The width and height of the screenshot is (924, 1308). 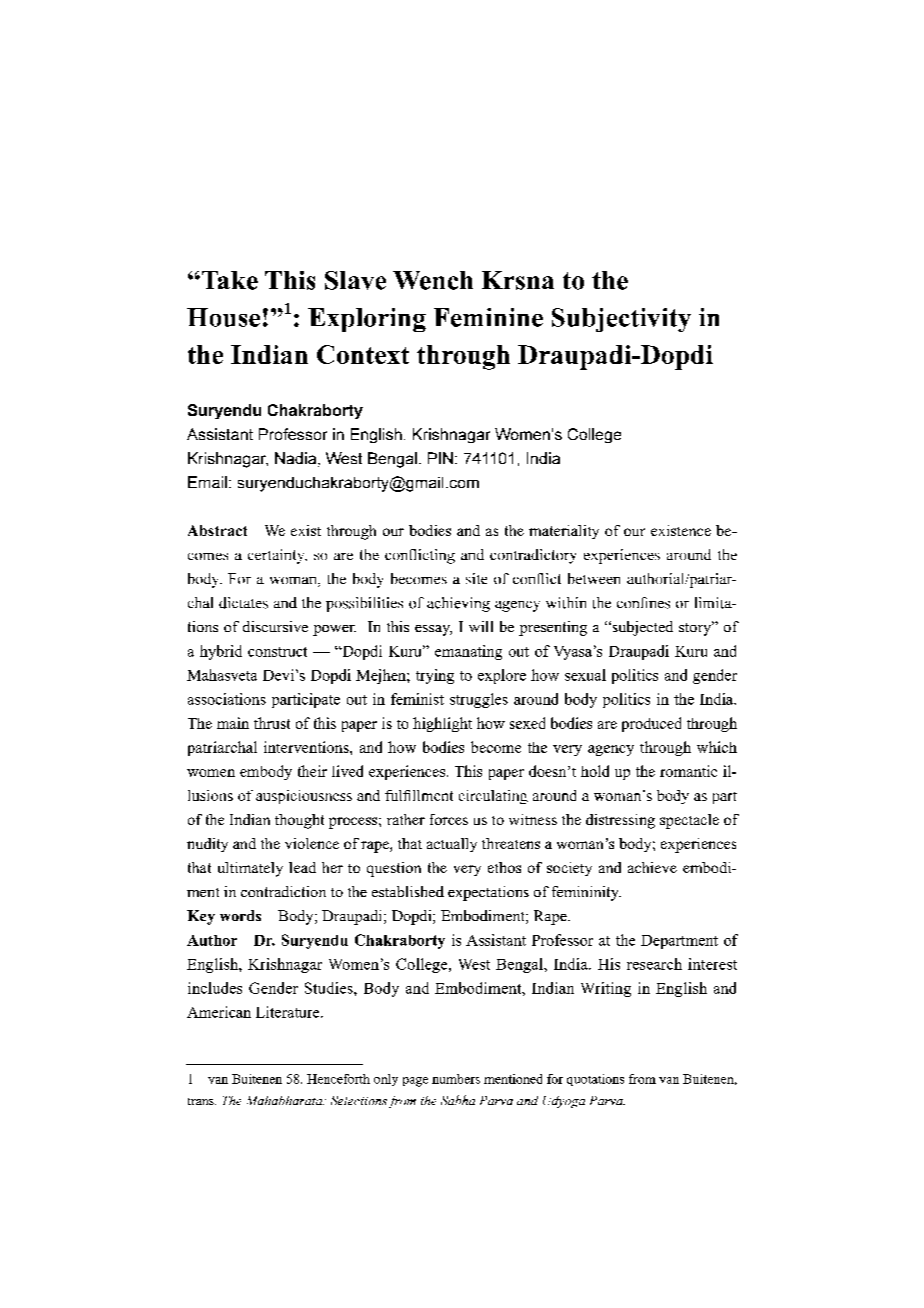 What do you see at coordinates (641, 628) in the screenshot?
I see `subjected` at bounding box center [641, 628].
